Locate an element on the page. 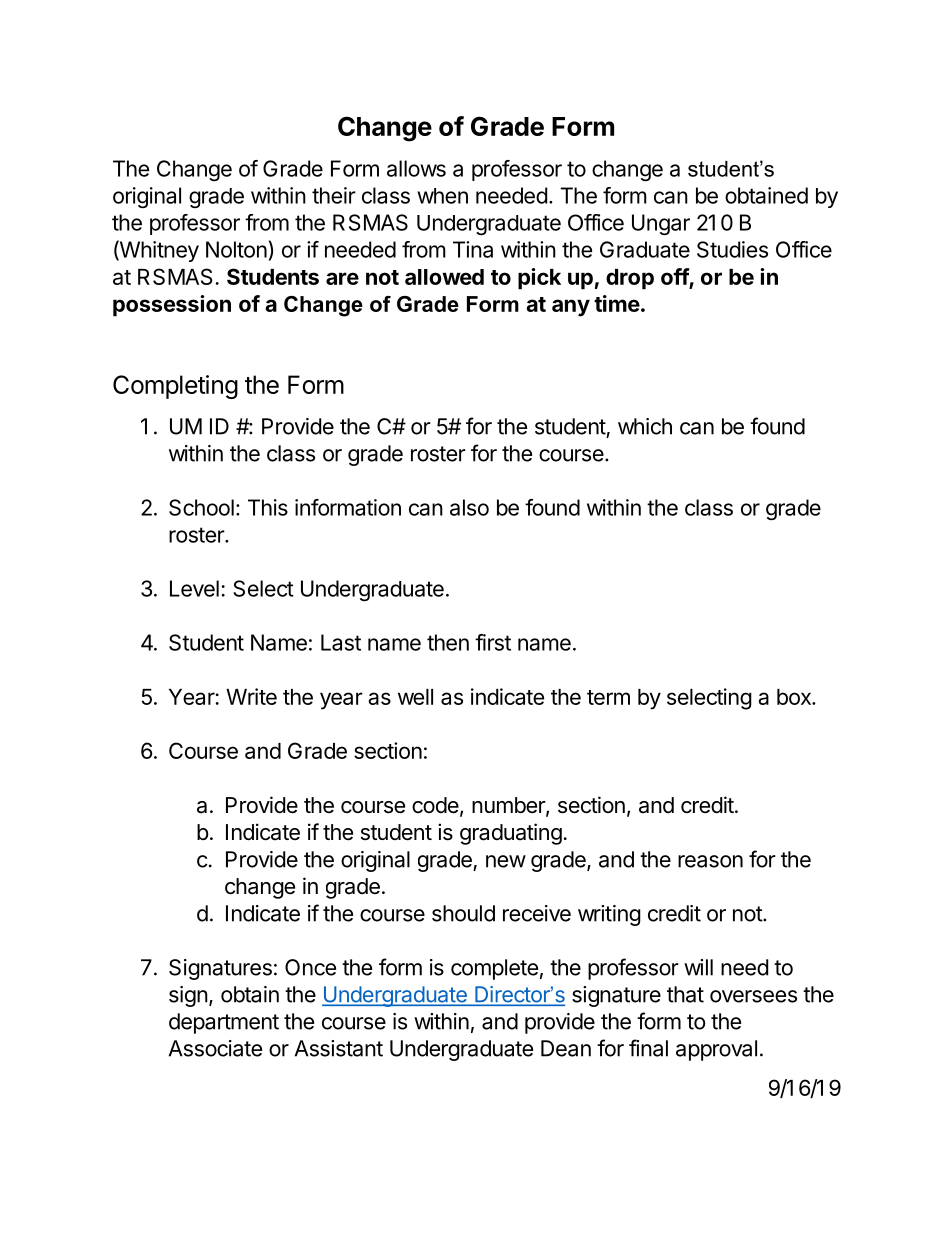 The width and height of the document is (952, 1233). also is located at coordinates (469, 507).
